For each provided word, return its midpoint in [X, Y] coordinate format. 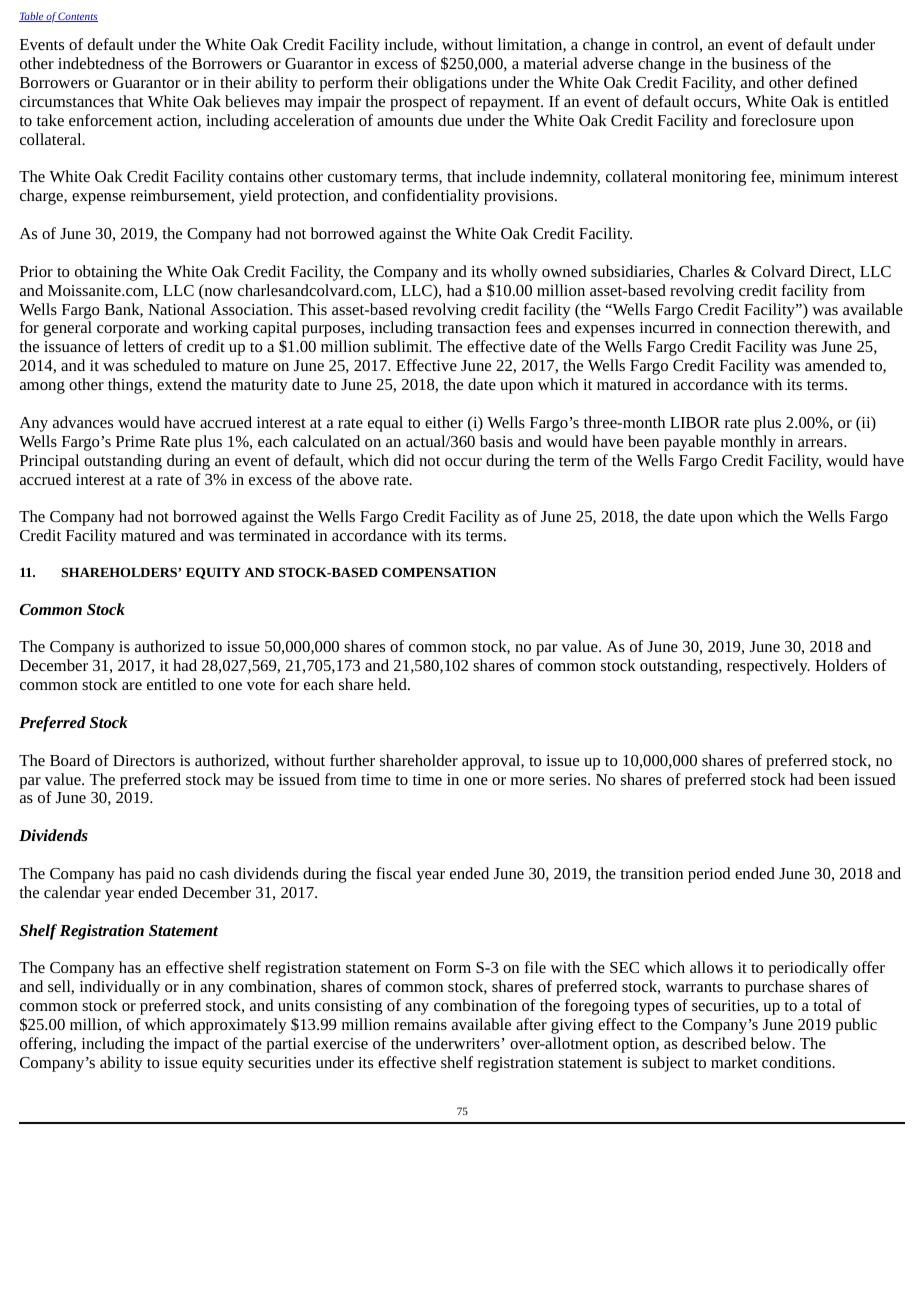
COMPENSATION [439, 572]
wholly [514, 273]
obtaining [106, 273]
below [772, 1043]
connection [753, 327]
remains [420, 1024]
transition [651, 873]
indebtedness [101, 63]
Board [70, 760]
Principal [49, 462]
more [527, 781]
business [759, 63]
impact [196, 1045]
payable [690, 443]
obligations [450, 84]
